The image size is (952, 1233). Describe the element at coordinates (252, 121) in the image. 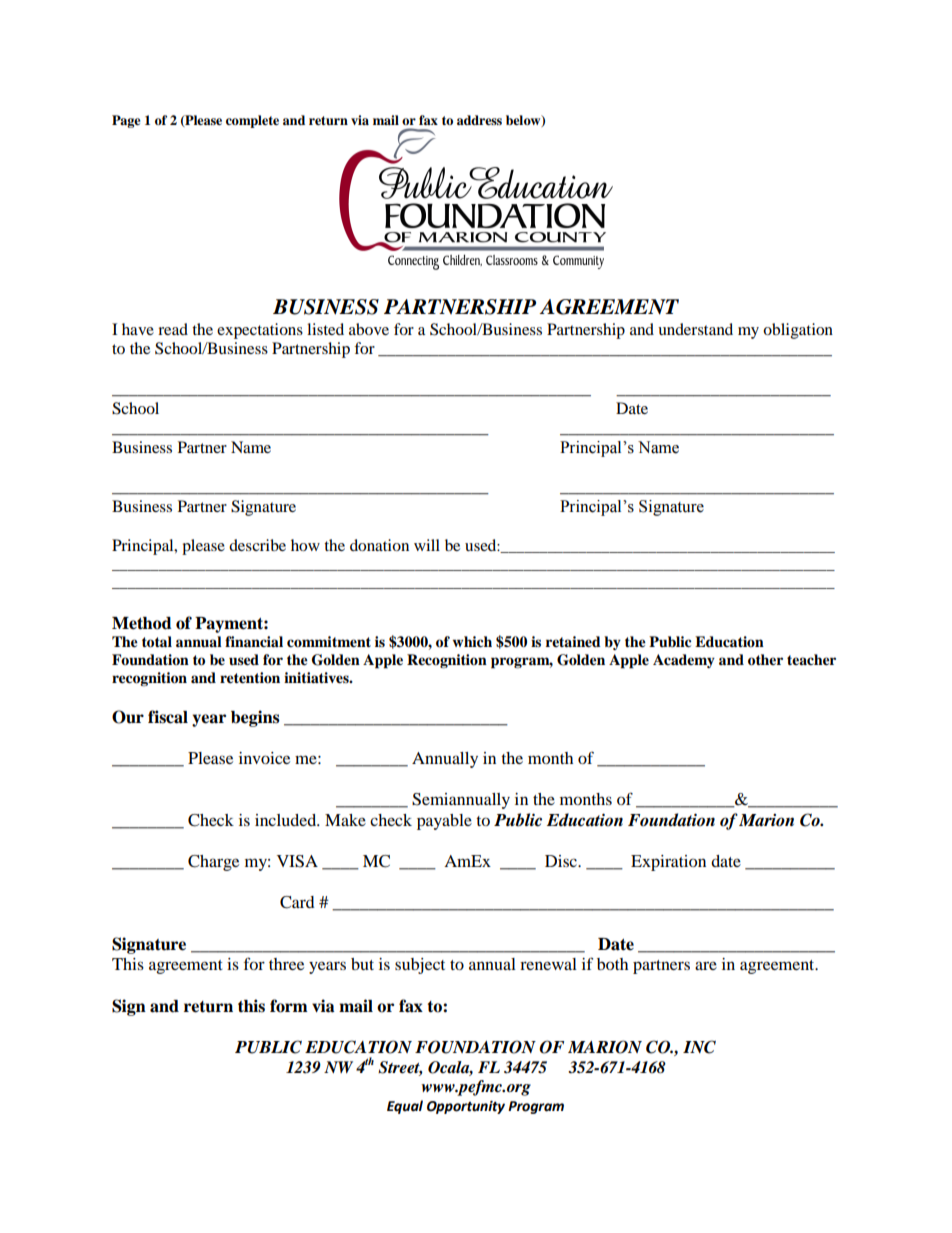

I see `complete` at that location.
